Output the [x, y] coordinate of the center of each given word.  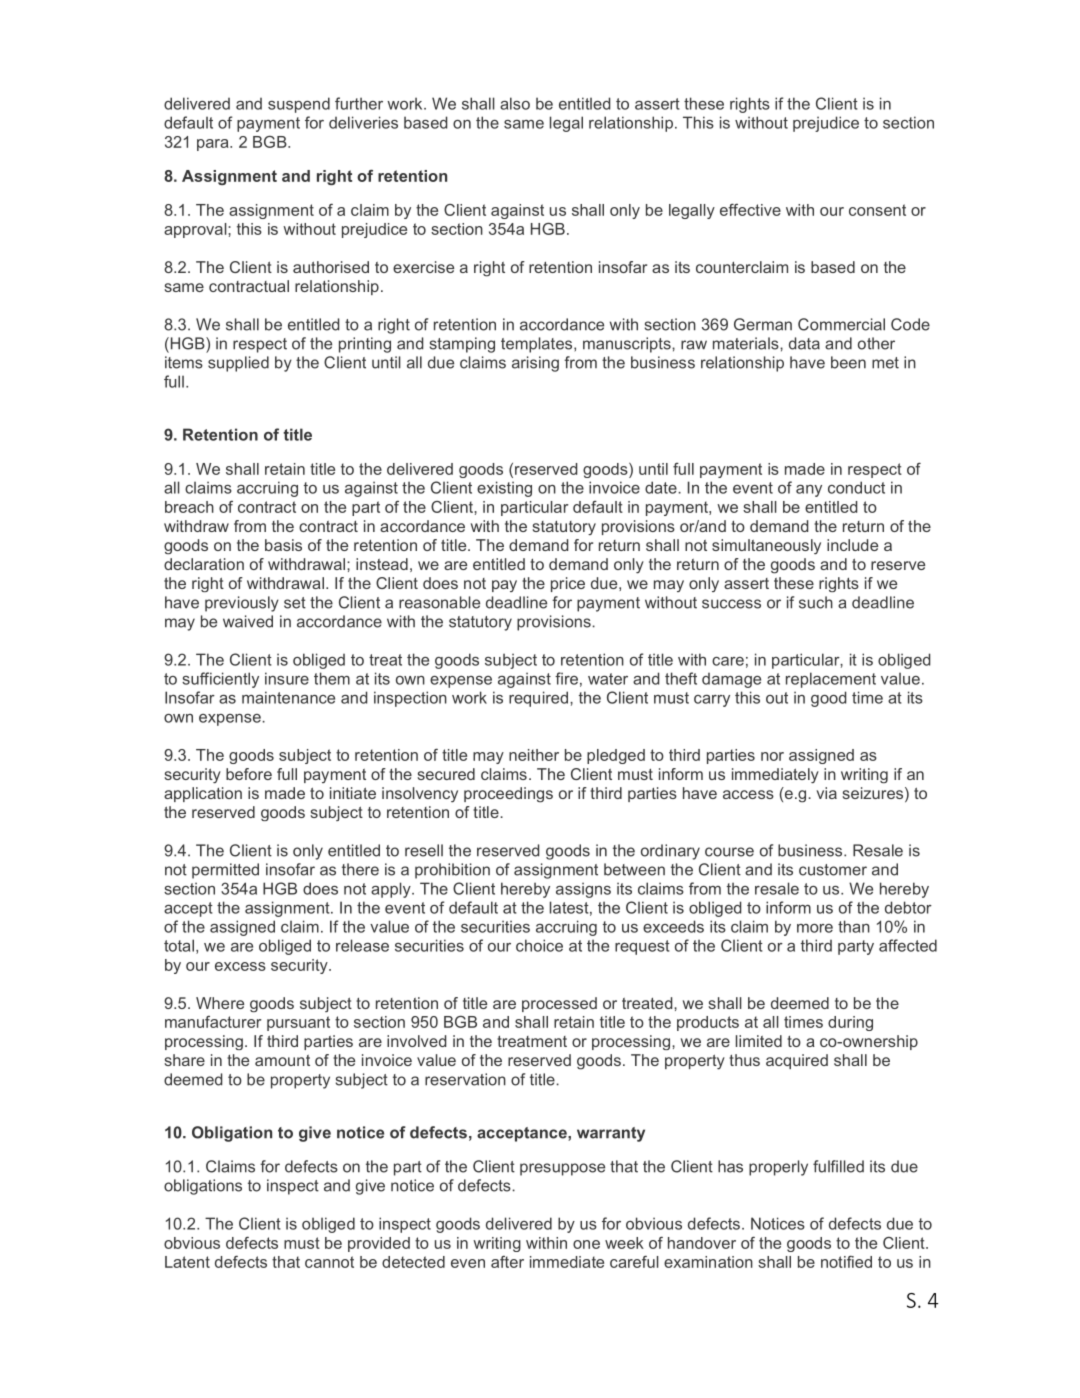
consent [877, 210]
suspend [299, 105]
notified [846, 1262]
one [586, 1244]
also [515, 103]
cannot [329, 1262]
